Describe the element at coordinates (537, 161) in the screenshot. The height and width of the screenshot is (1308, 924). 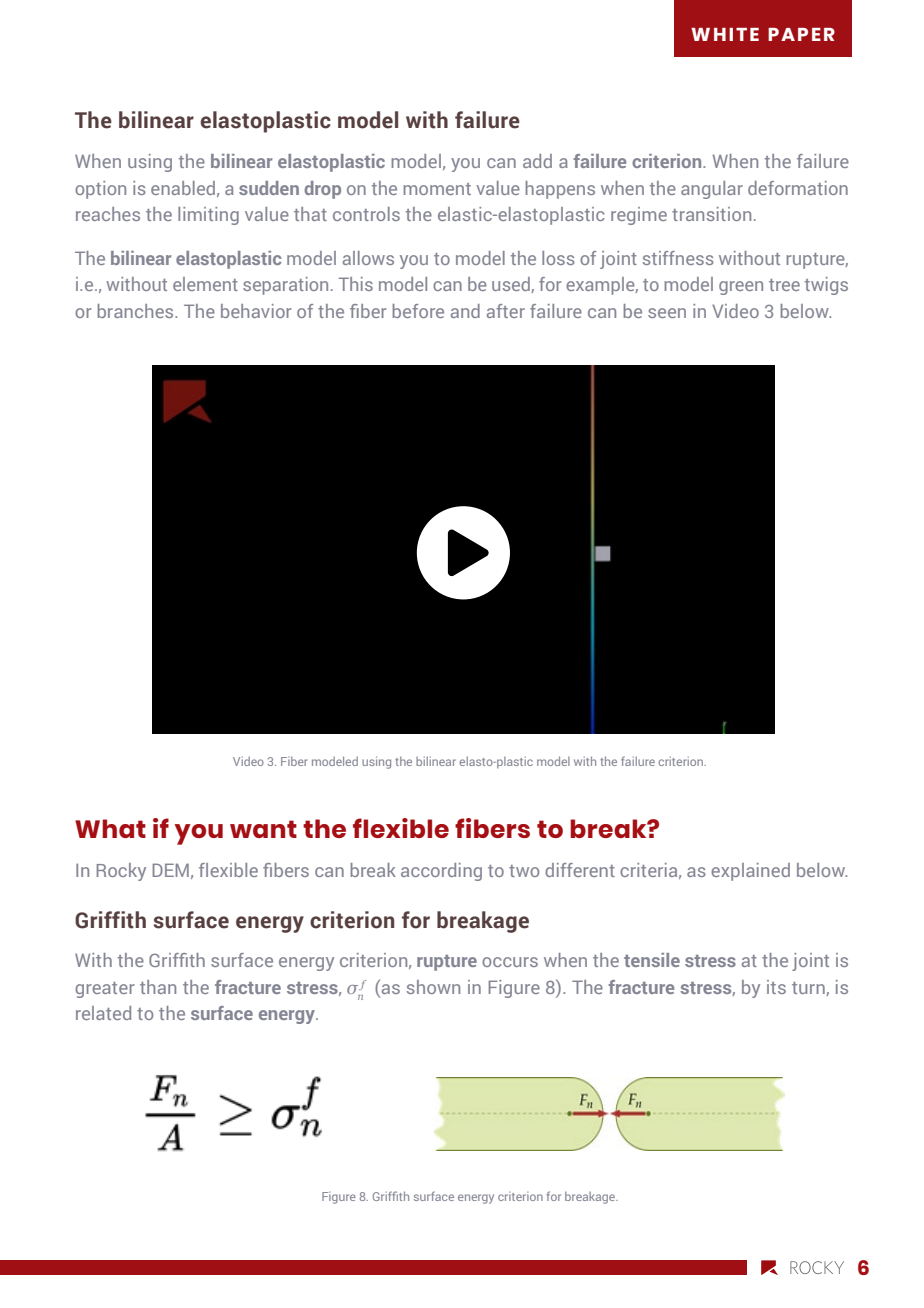
I see `add` at that location.
